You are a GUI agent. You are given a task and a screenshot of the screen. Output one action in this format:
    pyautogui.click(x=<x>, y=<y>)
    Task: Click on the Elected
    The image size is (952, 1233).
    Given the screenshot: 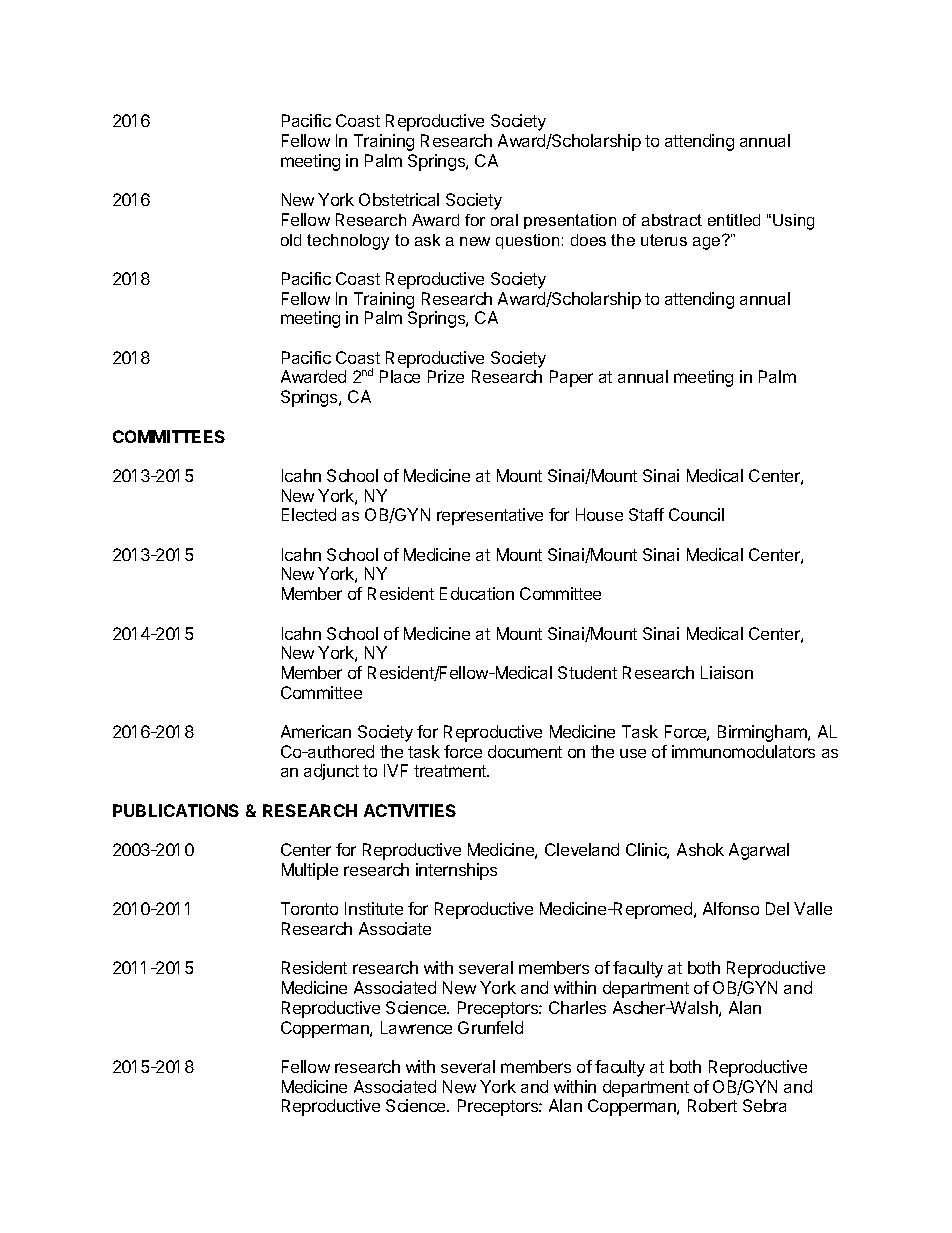 What is the action you would take?
    pyautogui.click(x=309, y=514)
